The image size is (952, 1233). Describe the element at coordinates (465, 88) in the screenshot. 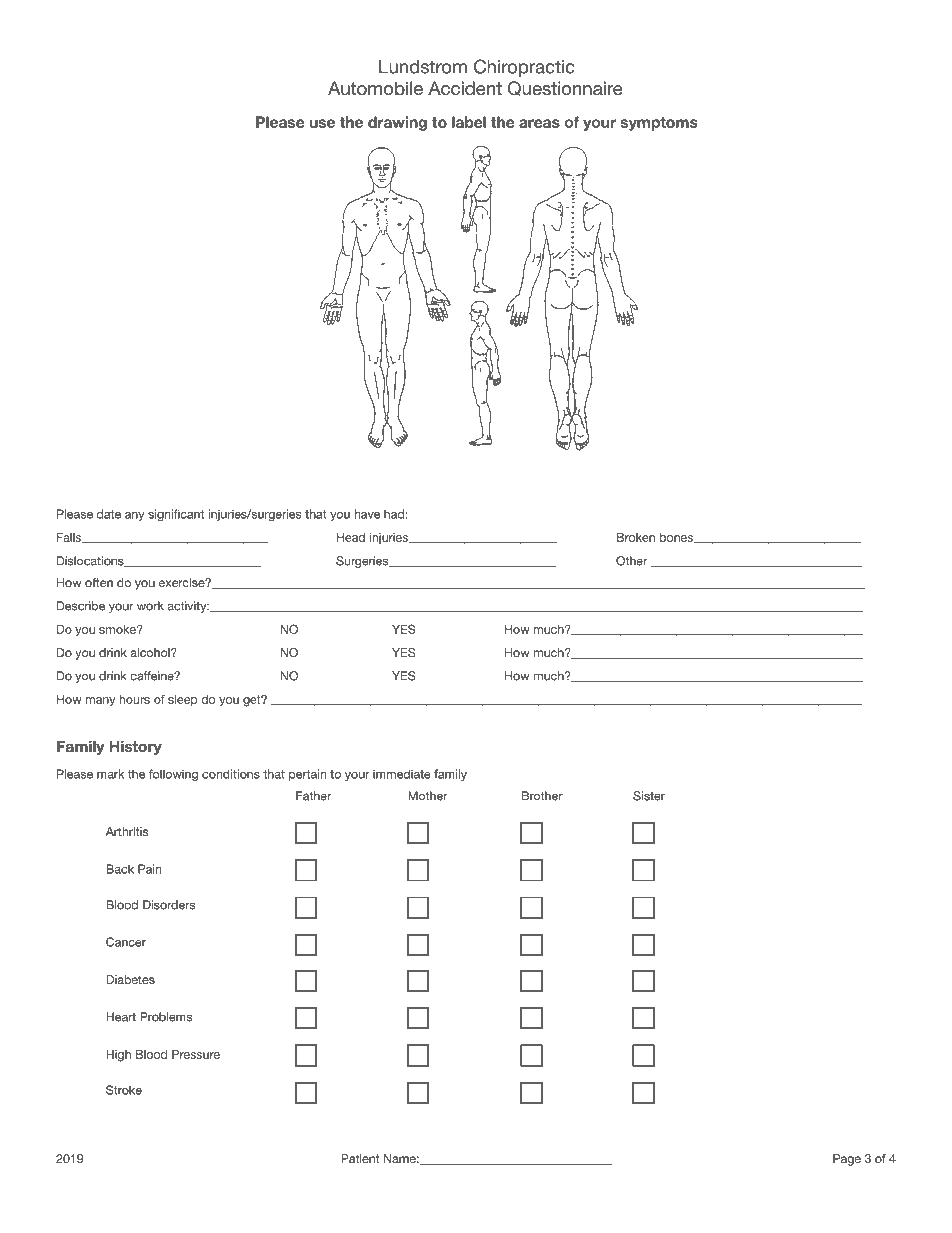

I see `Accident` at that location.
